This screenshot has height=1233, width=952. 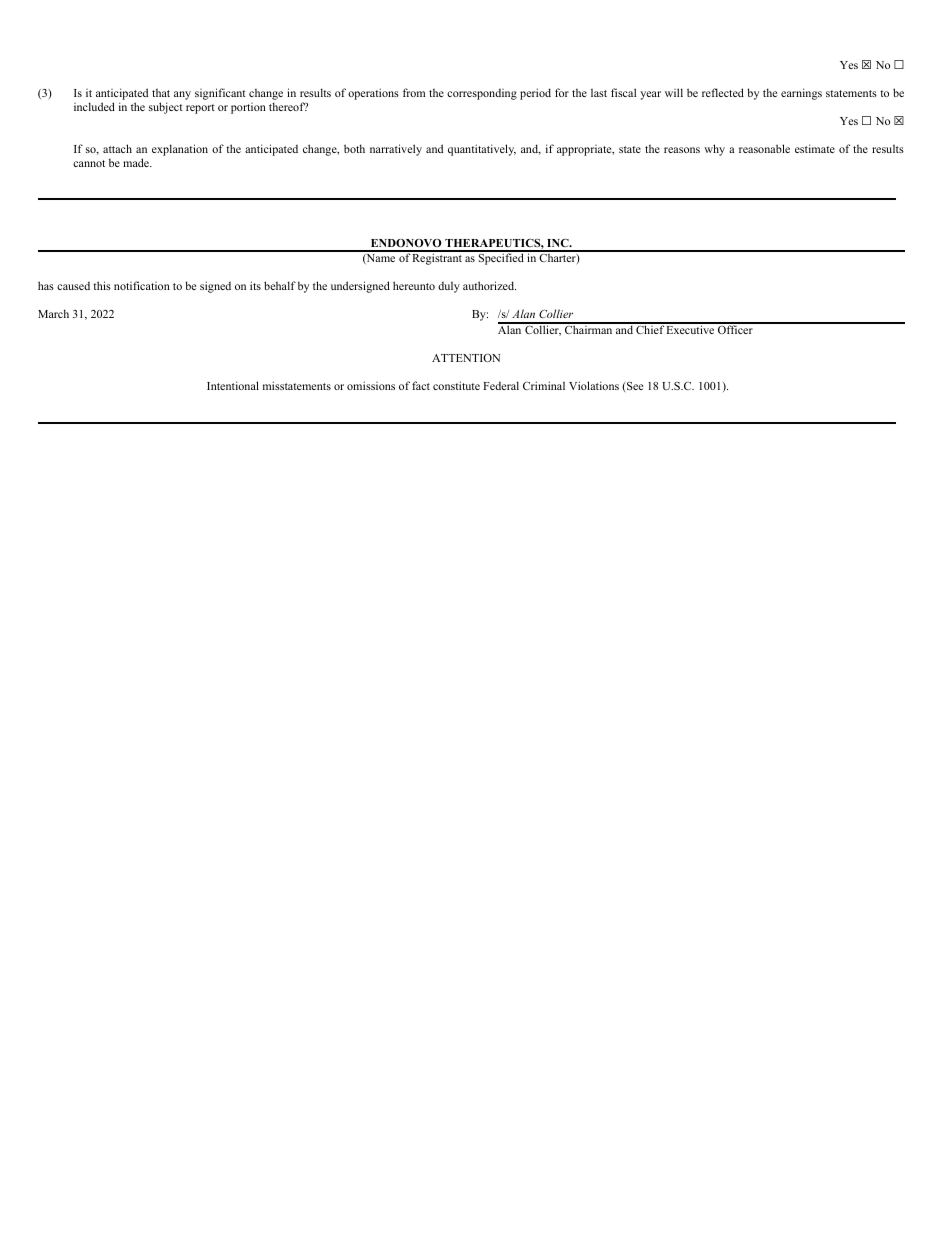 What do you see at coordinates (723, 92) in the screenshot?
I see `reflected` at bounding box center [723, 92].
